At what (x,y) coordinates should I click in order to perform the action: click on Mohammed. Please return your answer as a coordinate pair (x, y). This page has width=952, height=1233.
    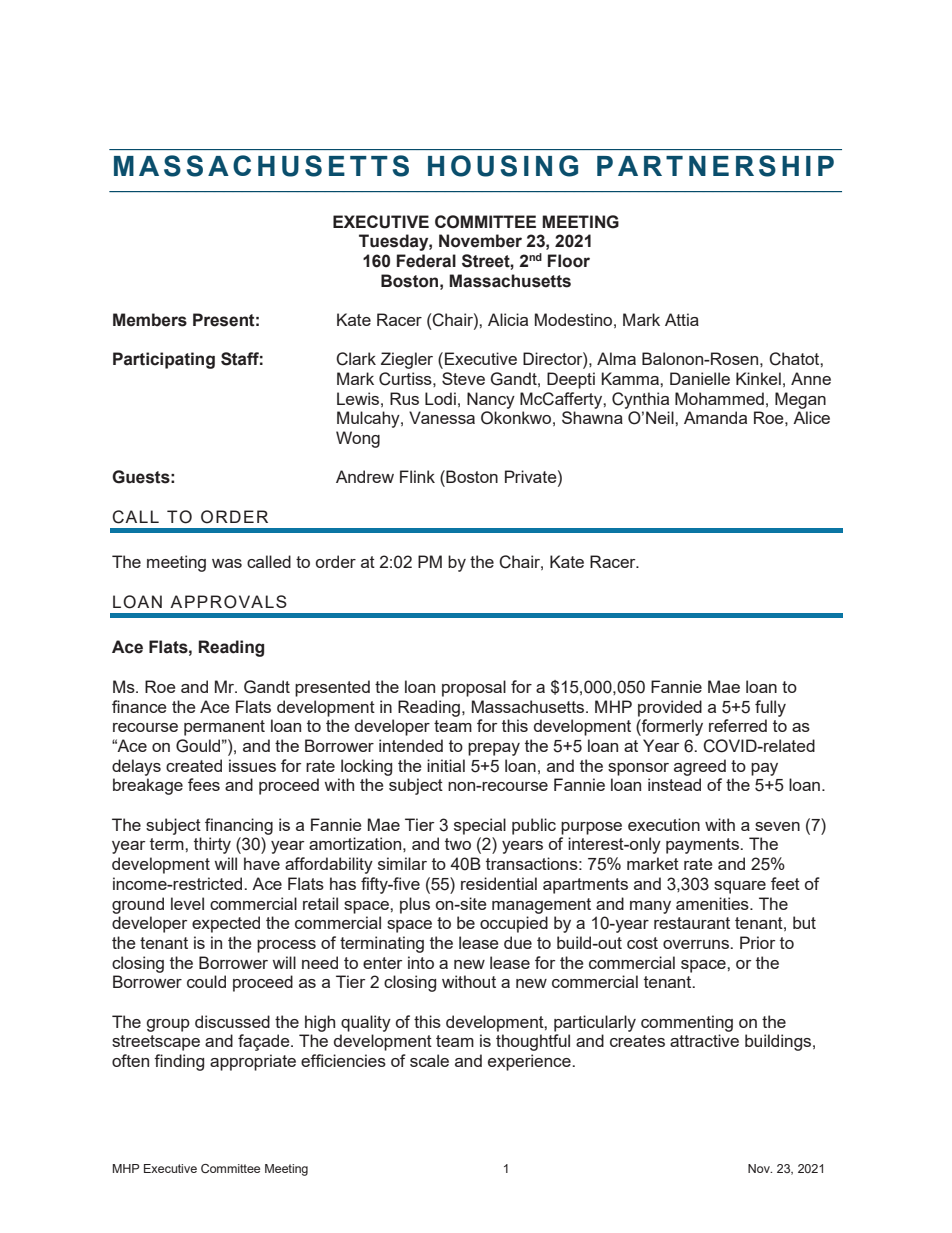
    Looking at the image, I should click on (719, 398).
